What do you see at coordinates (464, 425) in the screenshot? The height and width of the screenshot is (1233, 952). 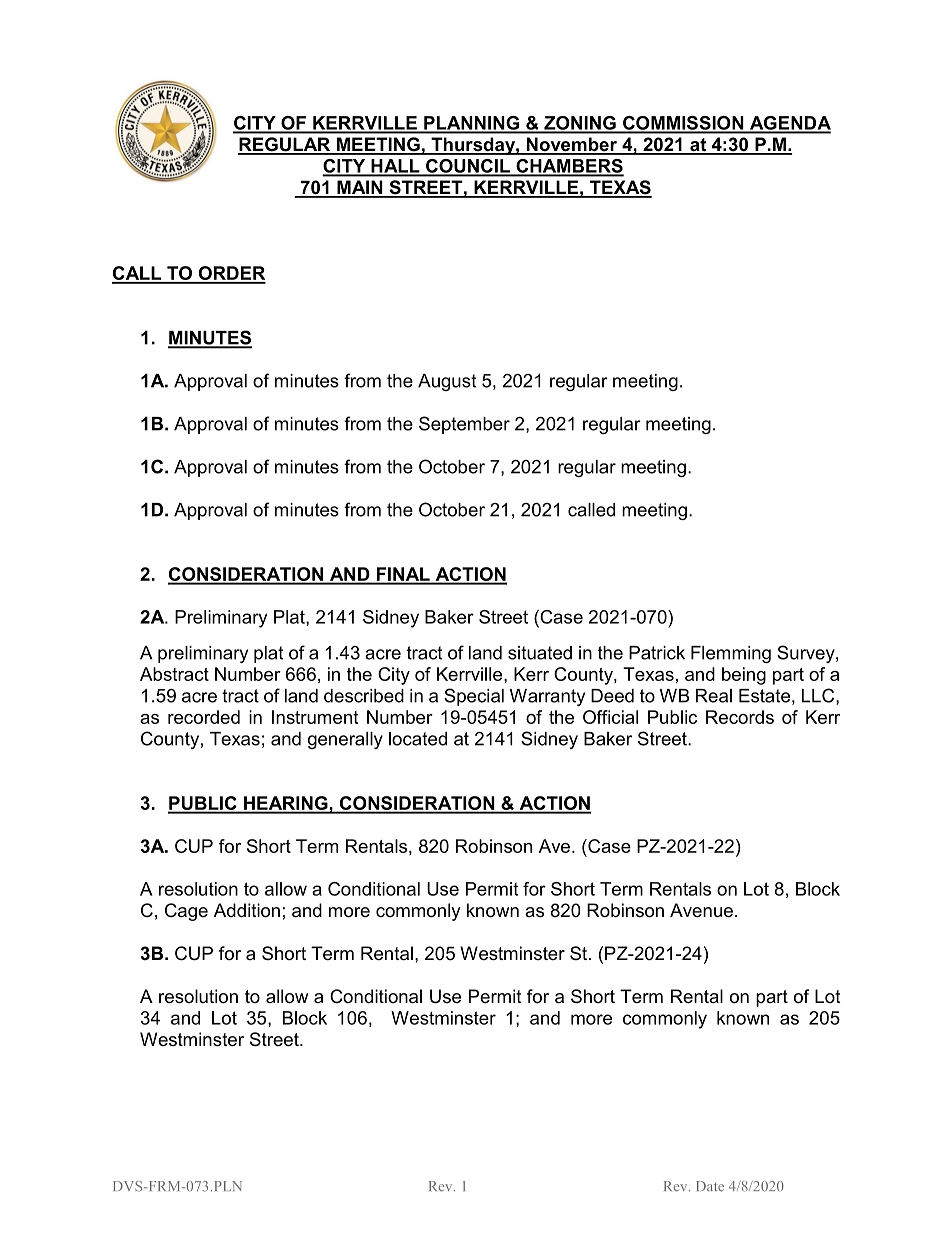 I see `September` at bounding box center [464, 425].
